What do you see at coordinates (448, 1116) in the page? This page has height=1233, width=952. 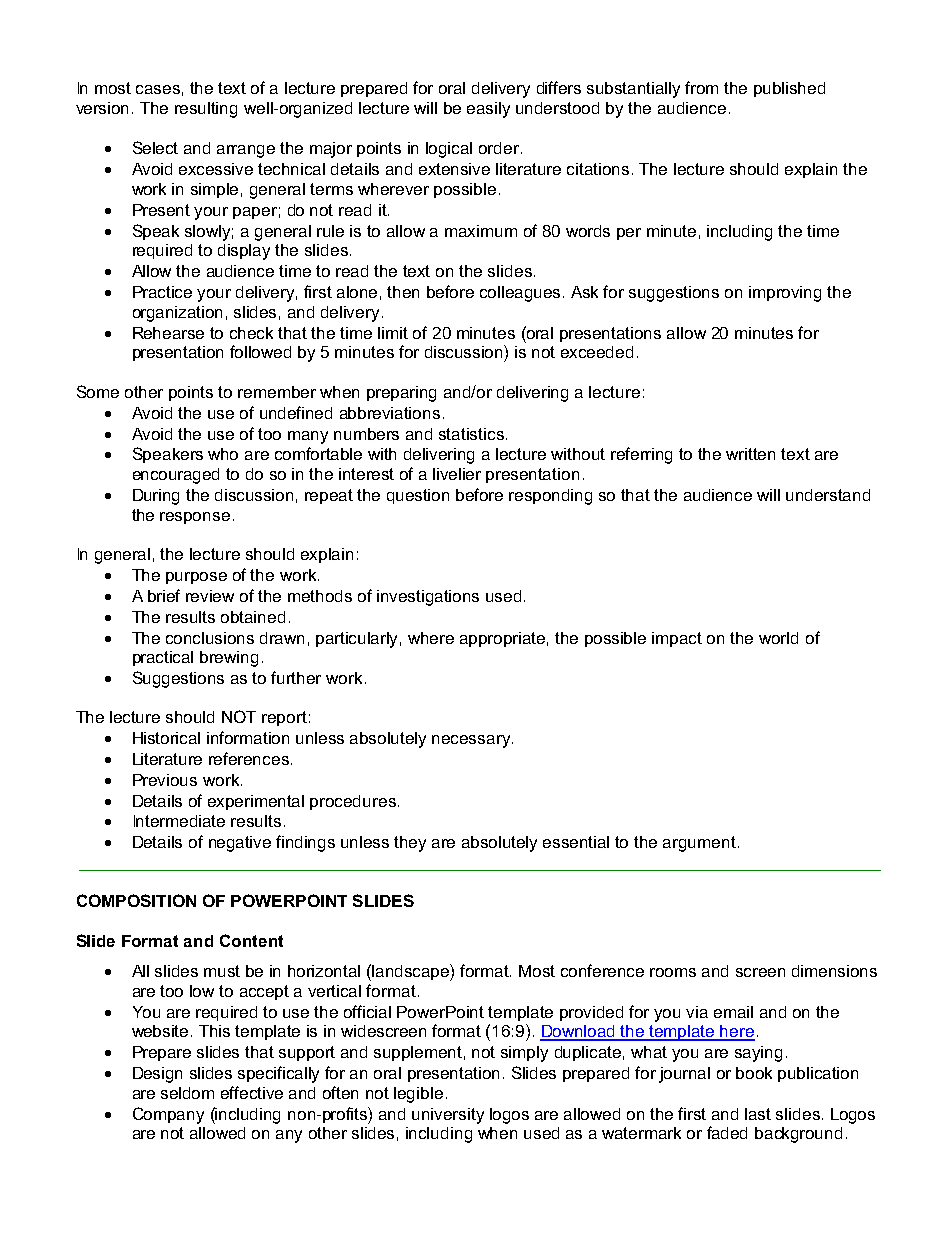 I see `university` at bounding box center [448, 1116].
